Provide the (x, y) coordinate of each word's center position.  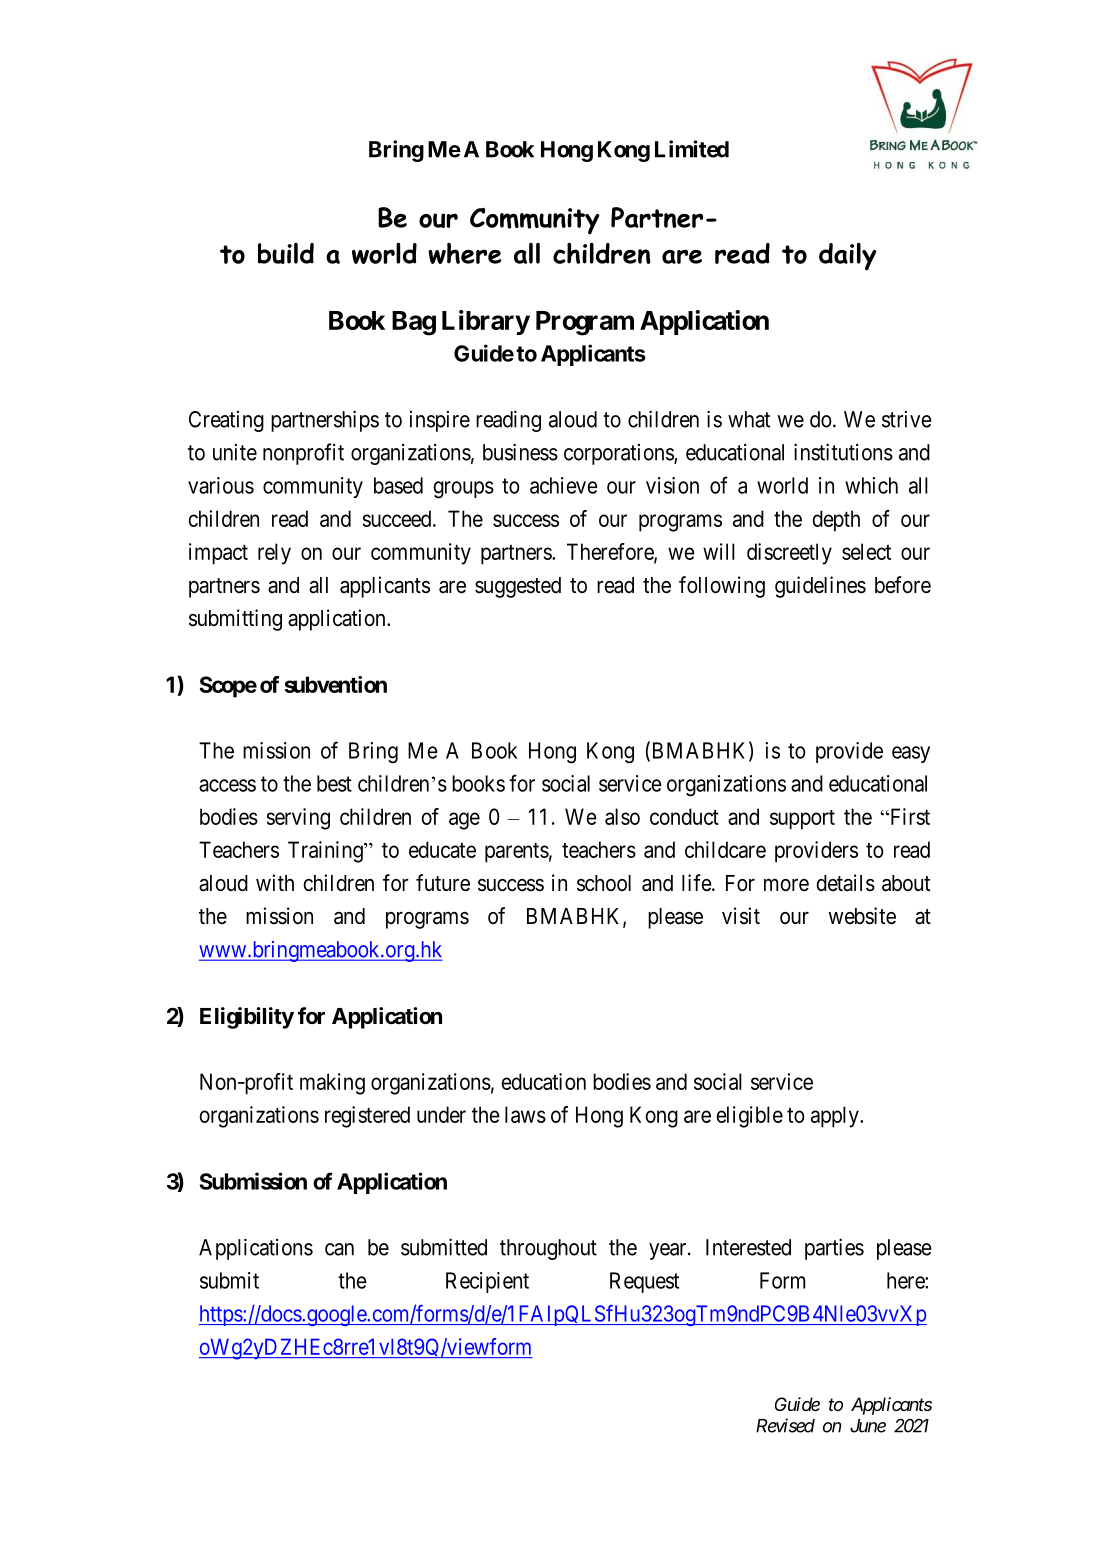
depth (836, 521)
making (332, 1084)
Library (486, 322)
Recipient (487, 1282)
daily (848, 257)
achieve (564, 485)
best (334, 783)
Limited (692, 149)
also (622, 816)
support (802, 820)
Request (644, 1282)
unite (235, 452)
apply (836, 1117)
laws (525, 1114)
